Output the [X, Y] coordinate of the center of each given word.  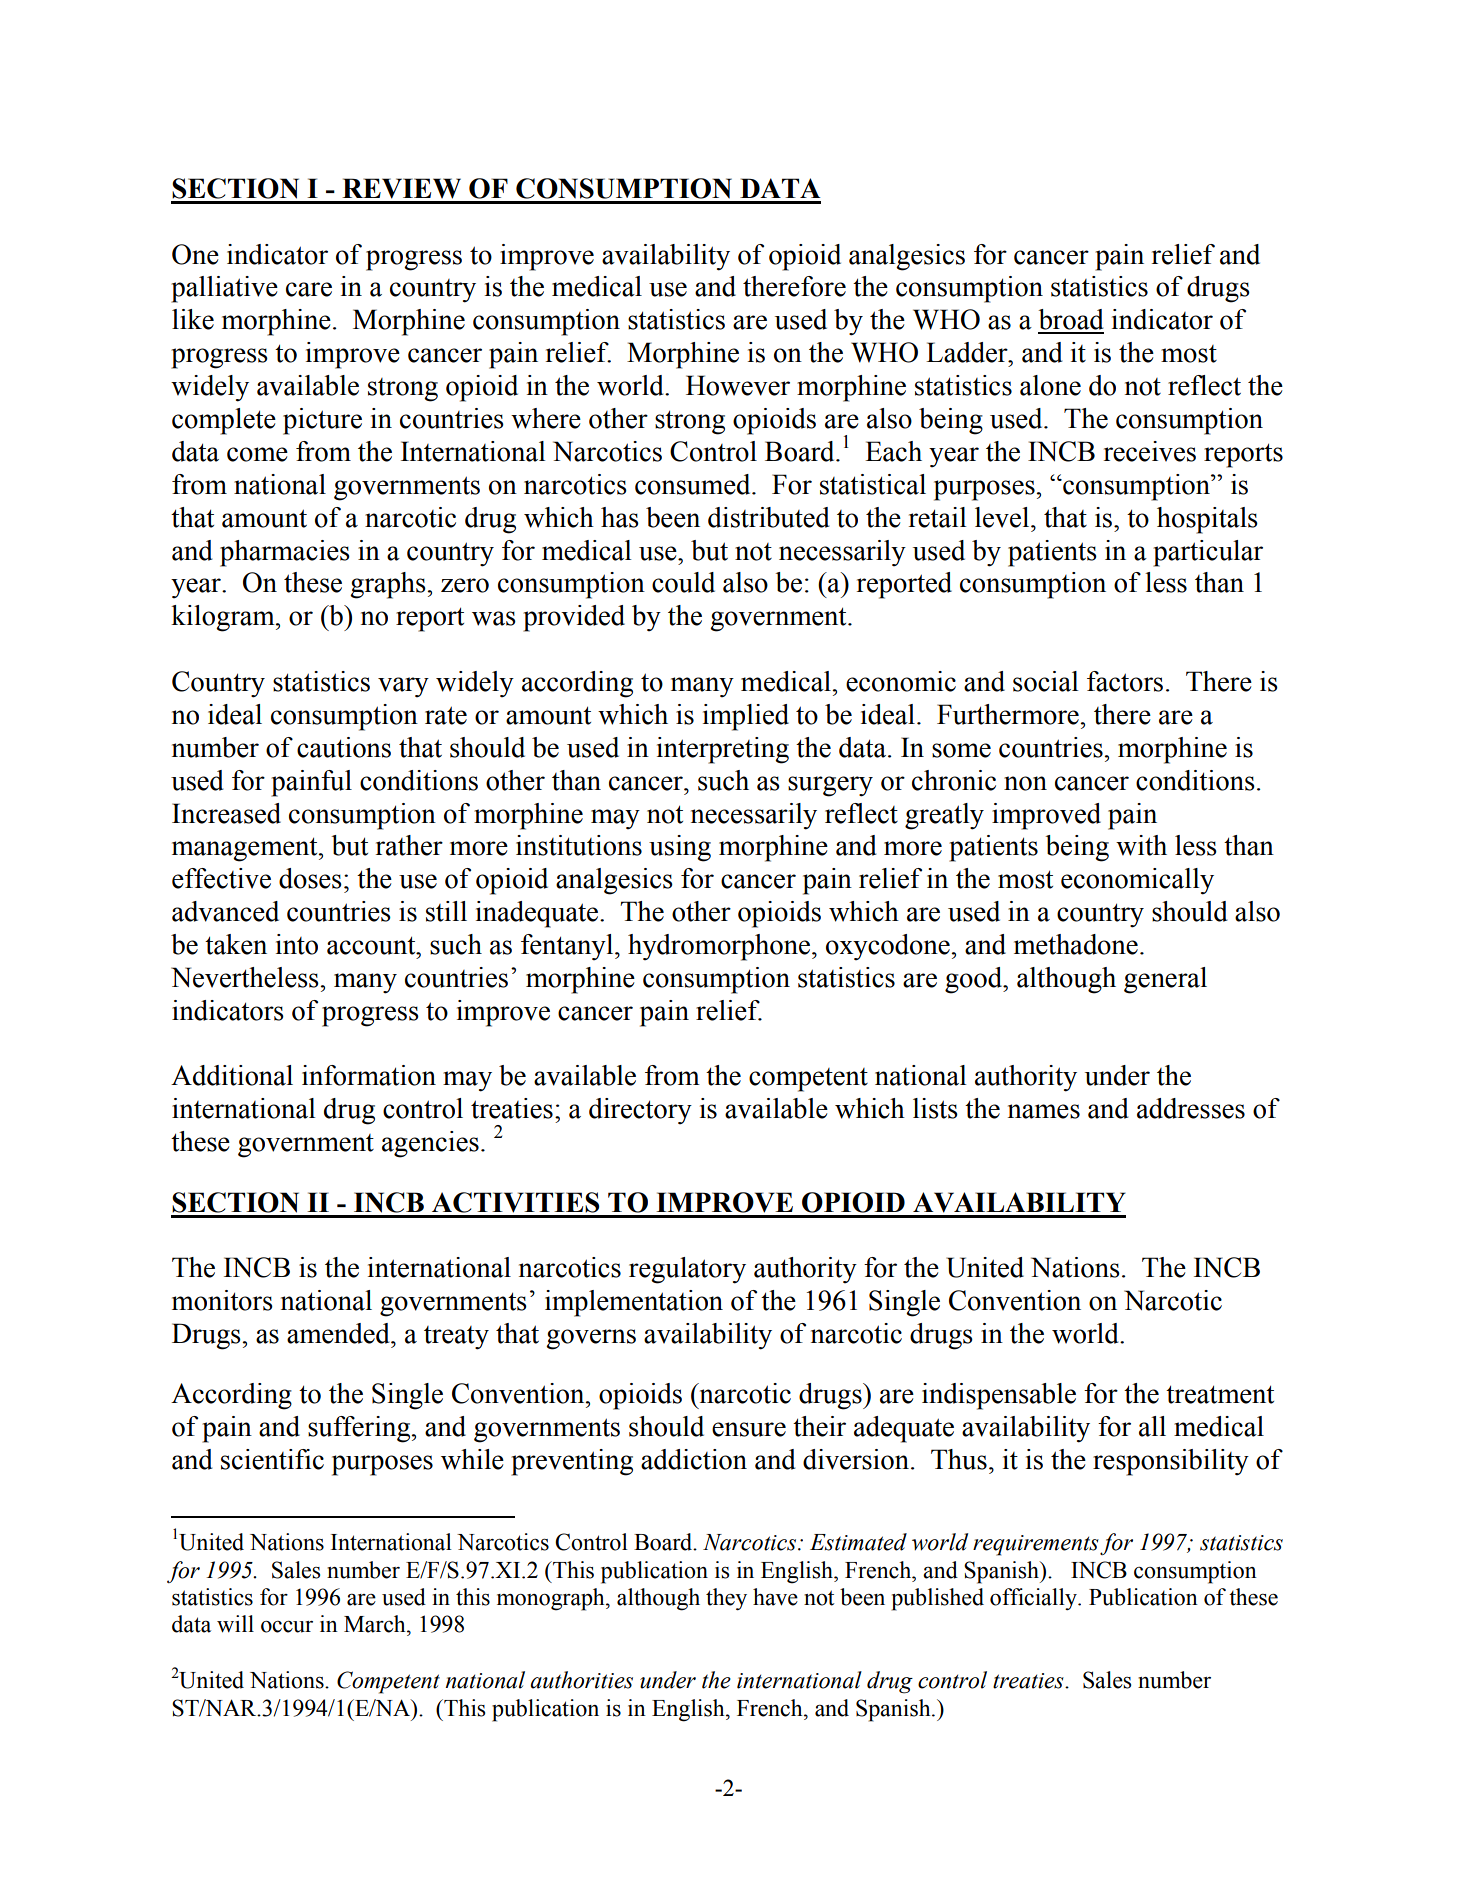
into [297, 944]
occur [287, 1627]
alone [1050, 385]
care [309, 289]
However [738, 385]
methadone [1076, 944]
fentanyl [568, 947]
